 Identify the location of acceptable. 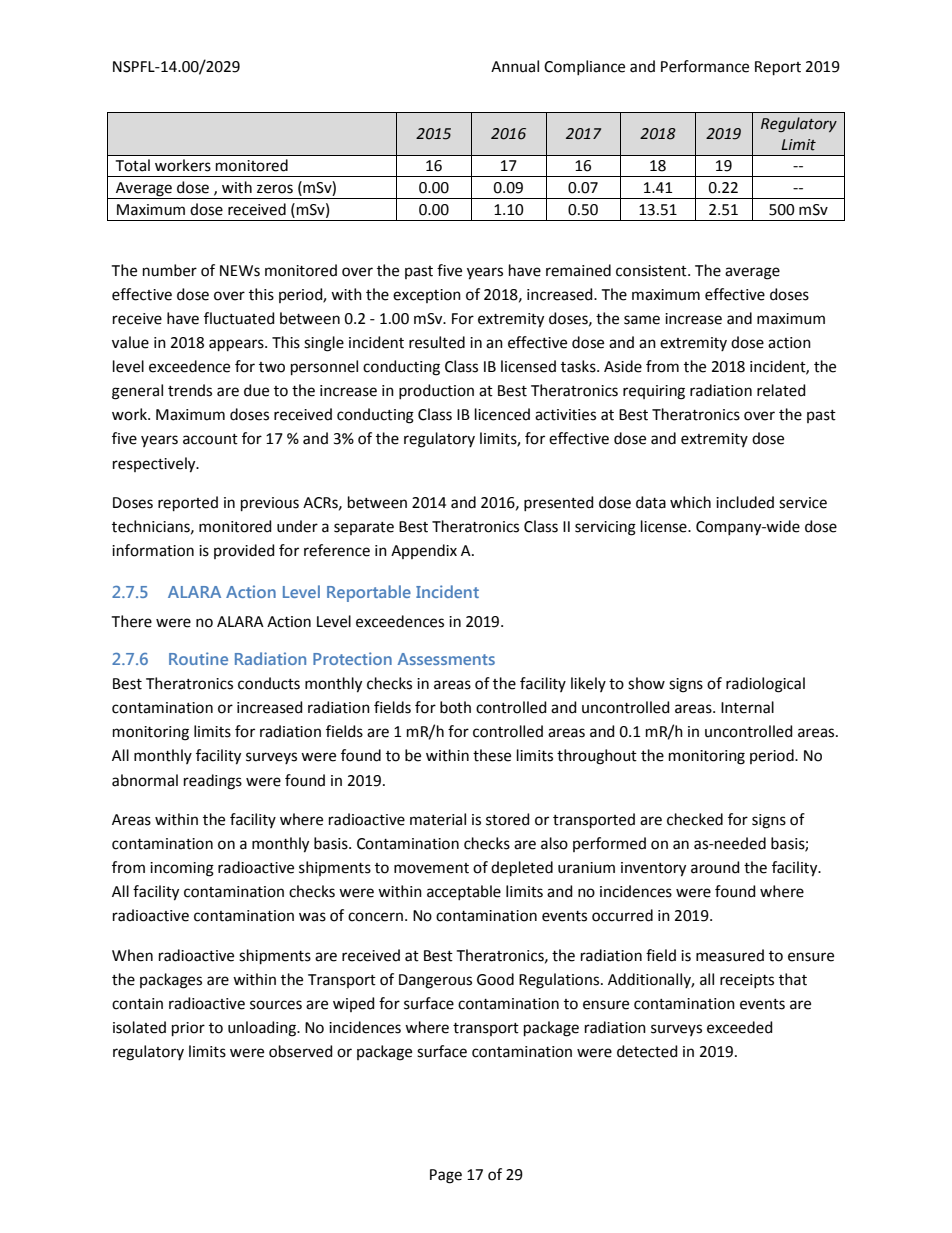
(464, 892).
